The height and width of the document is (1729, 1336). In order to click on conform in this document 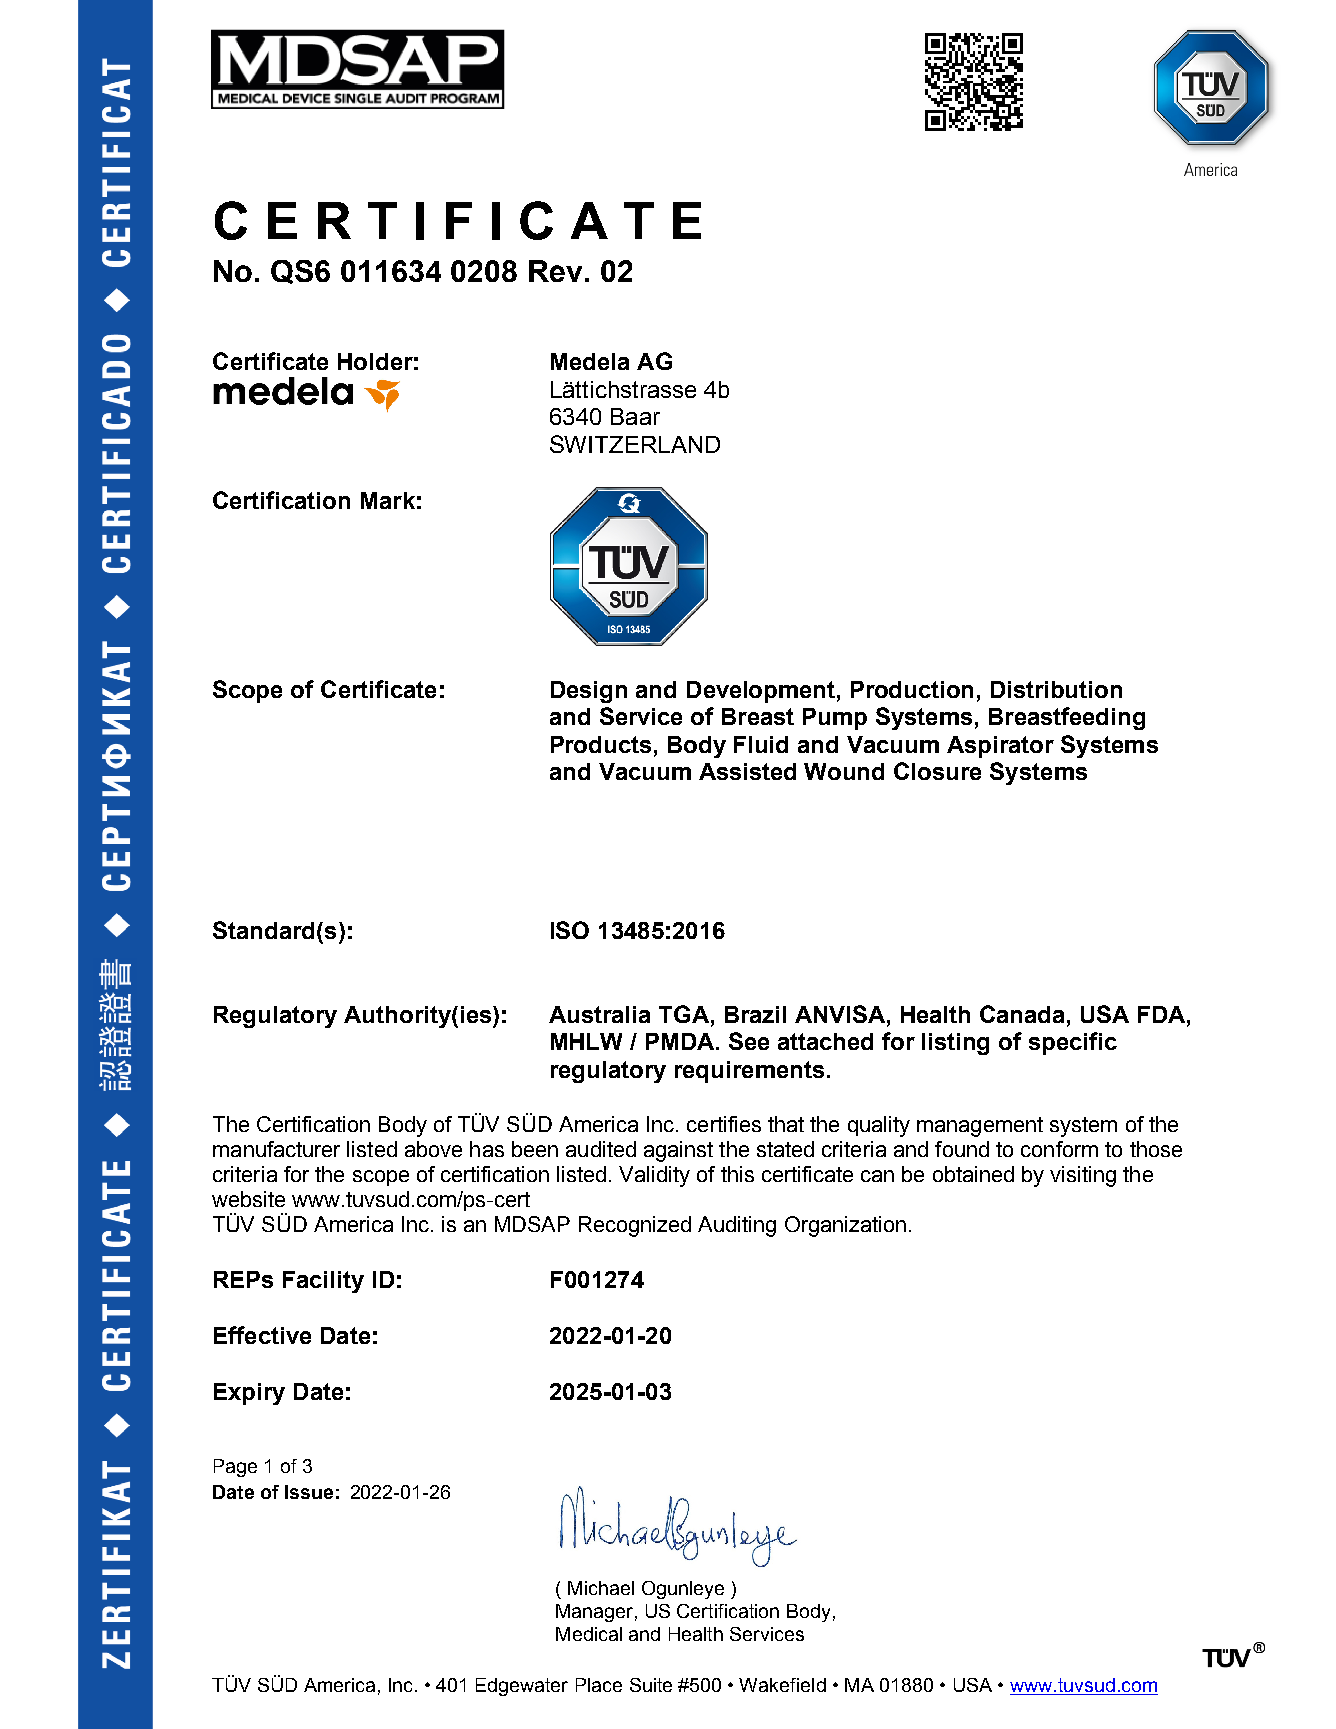, I will do `click(1059, 1149)`.
